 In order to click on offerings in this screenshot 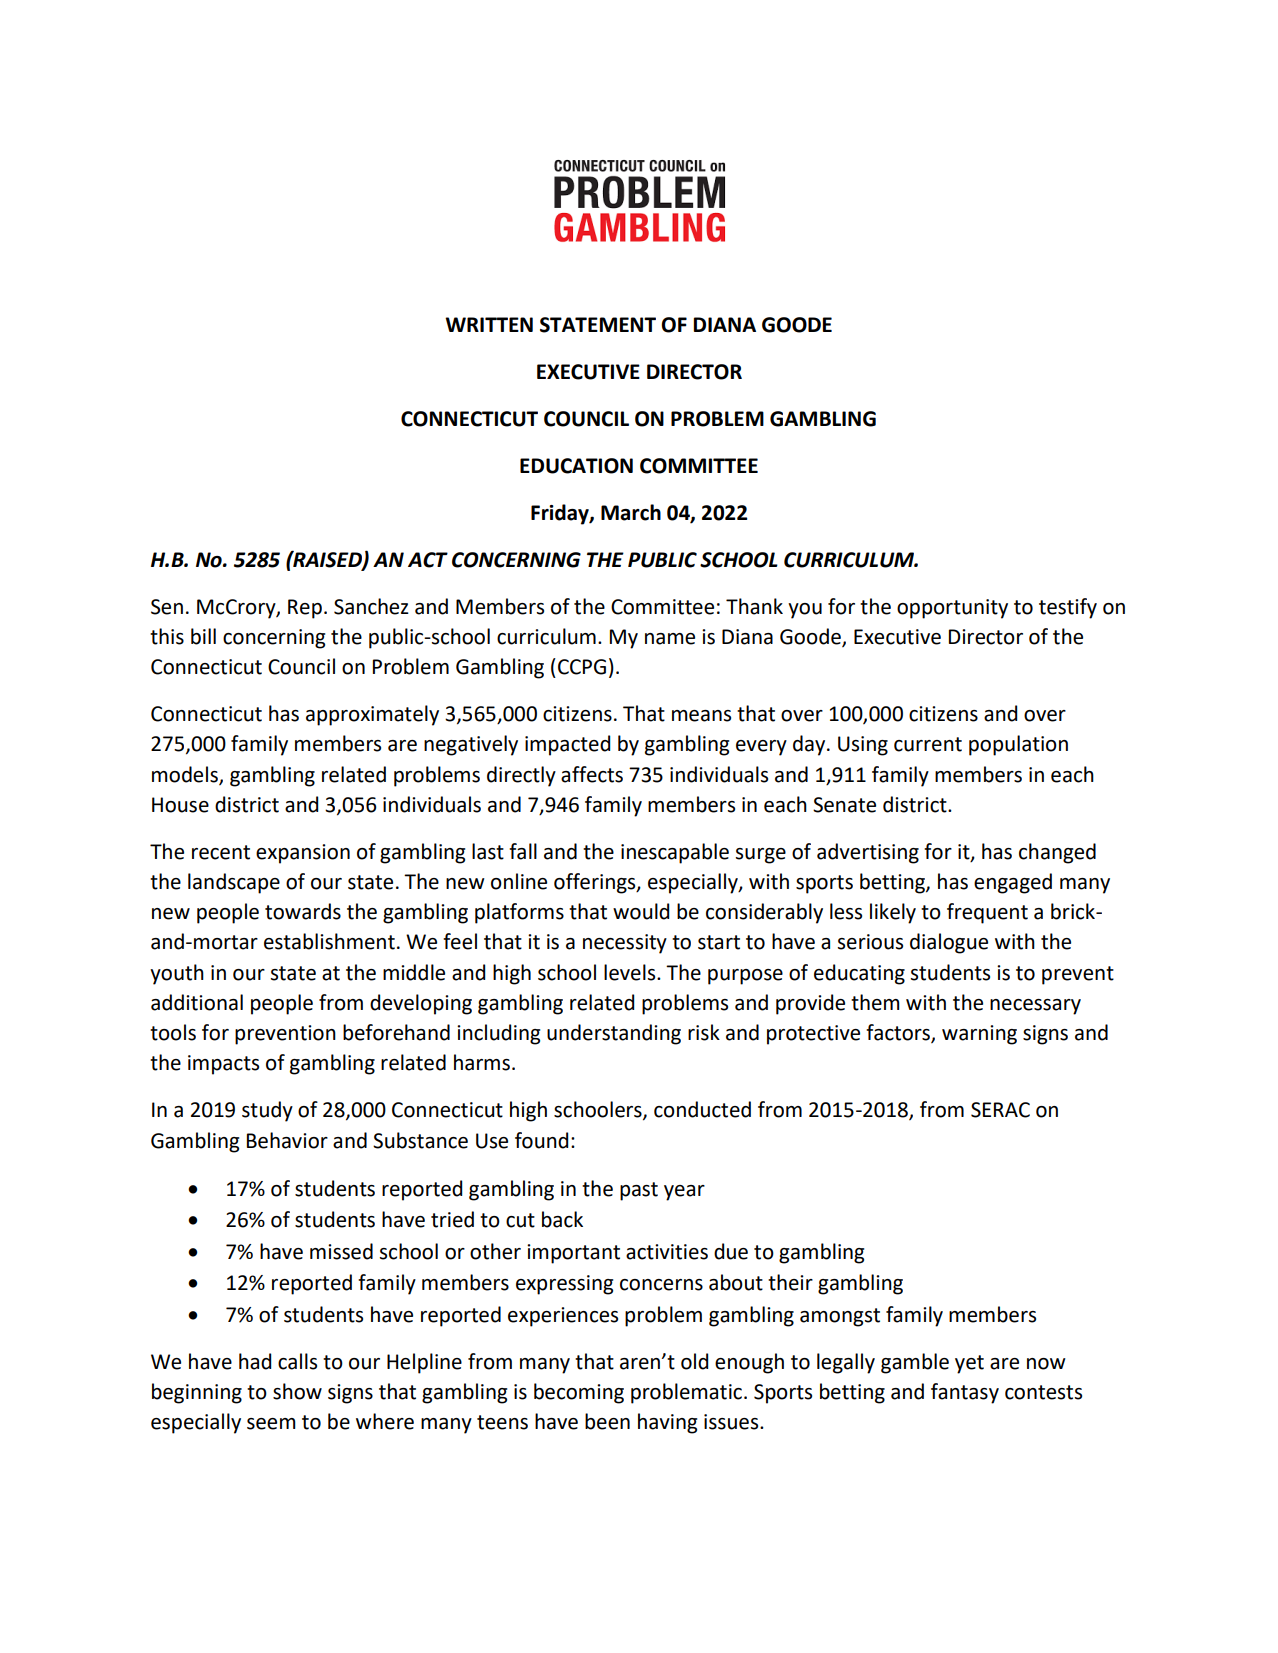, I will do `click(596, 883)`.
